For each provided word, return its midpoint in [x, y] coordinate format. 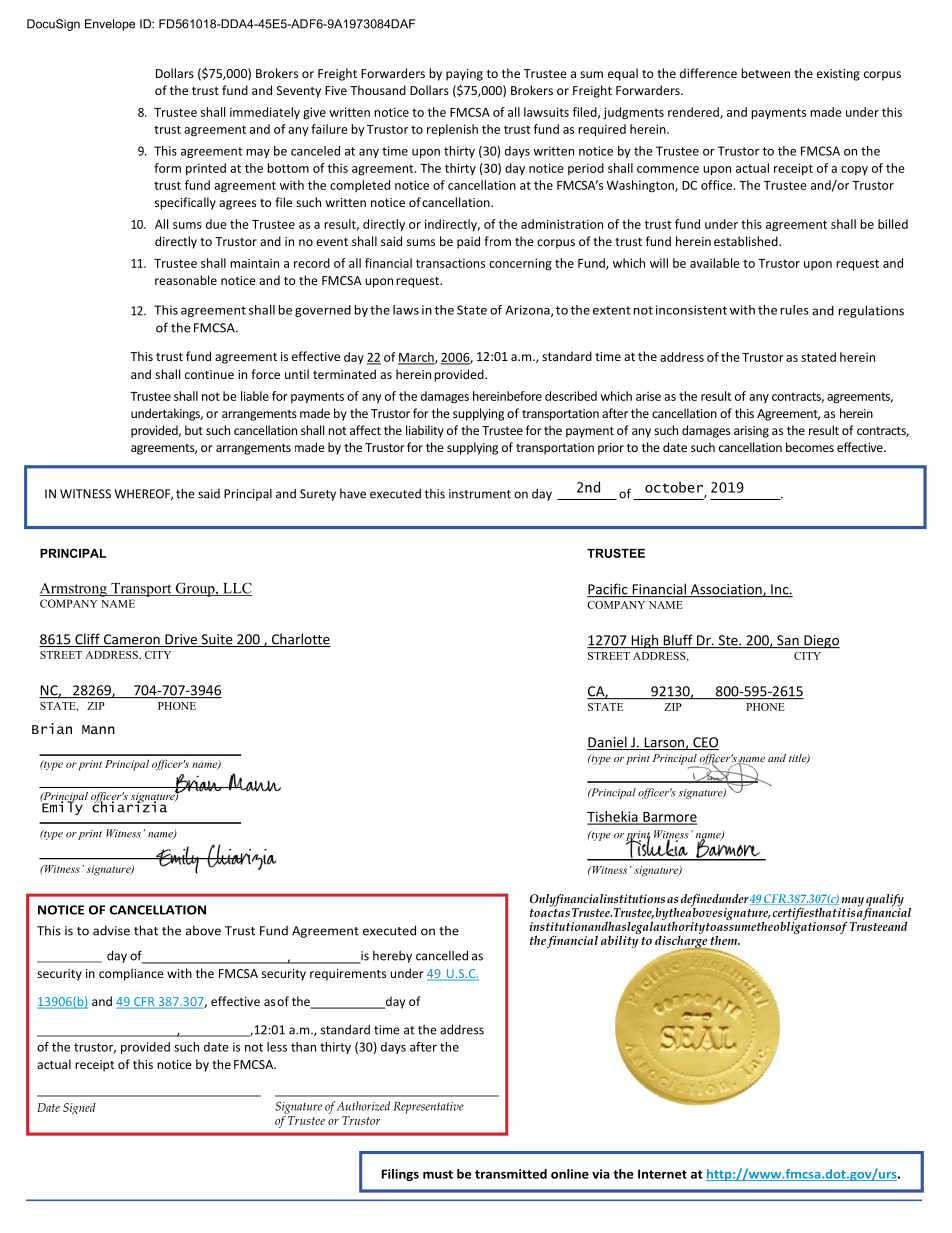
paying [464, 75]
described [571, 396]
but [194, 430]
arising [751, 432]
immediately [265, 113]
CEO [705, 743]
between [765, 73]
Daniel [608, 743]
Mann [98, 729]
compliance [131, 974]
